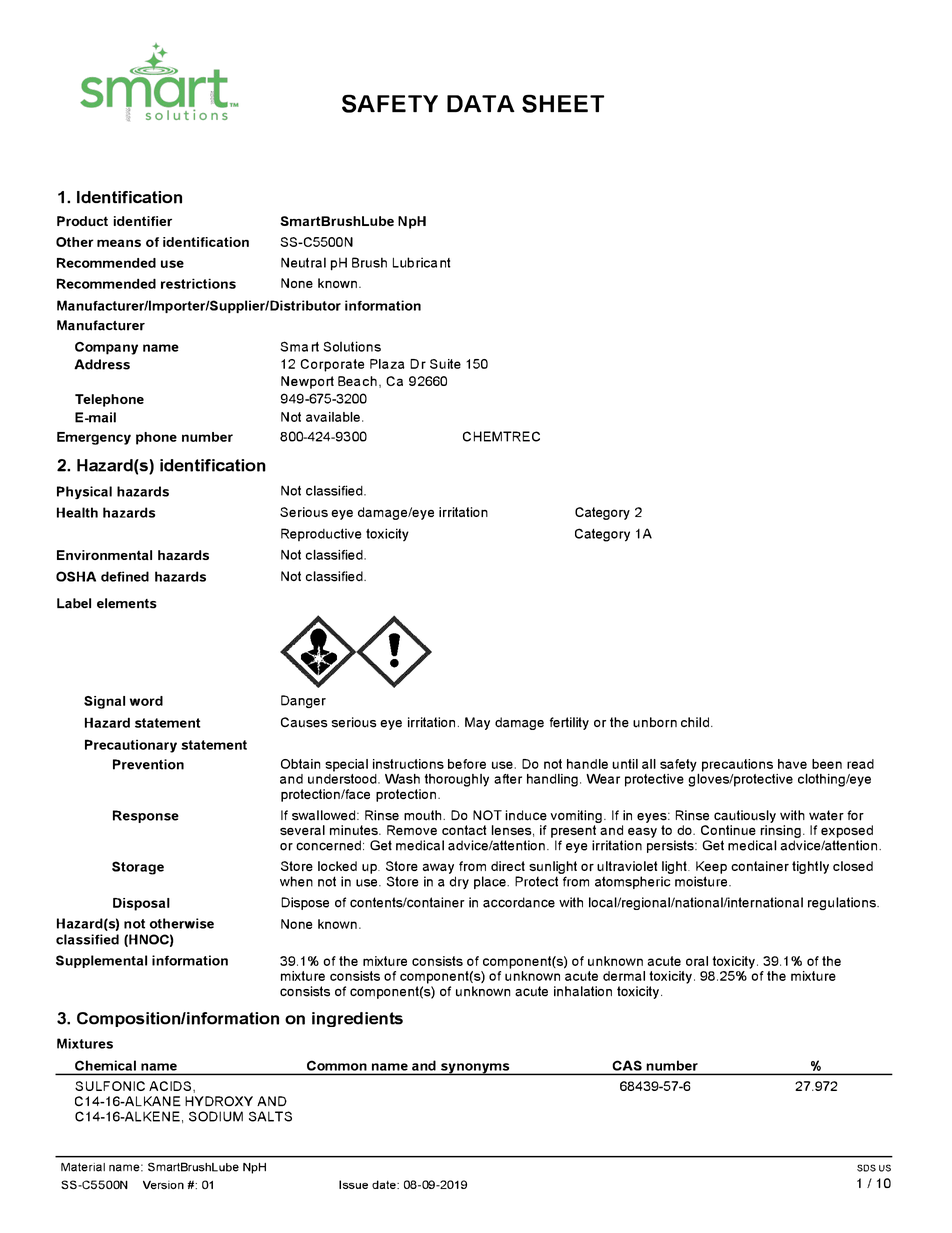 This screenshot has width=952, height=1233. What do you see at coordinates (467, 764) in the screenshot?
I see `before` at bounding box center [467, 764].
